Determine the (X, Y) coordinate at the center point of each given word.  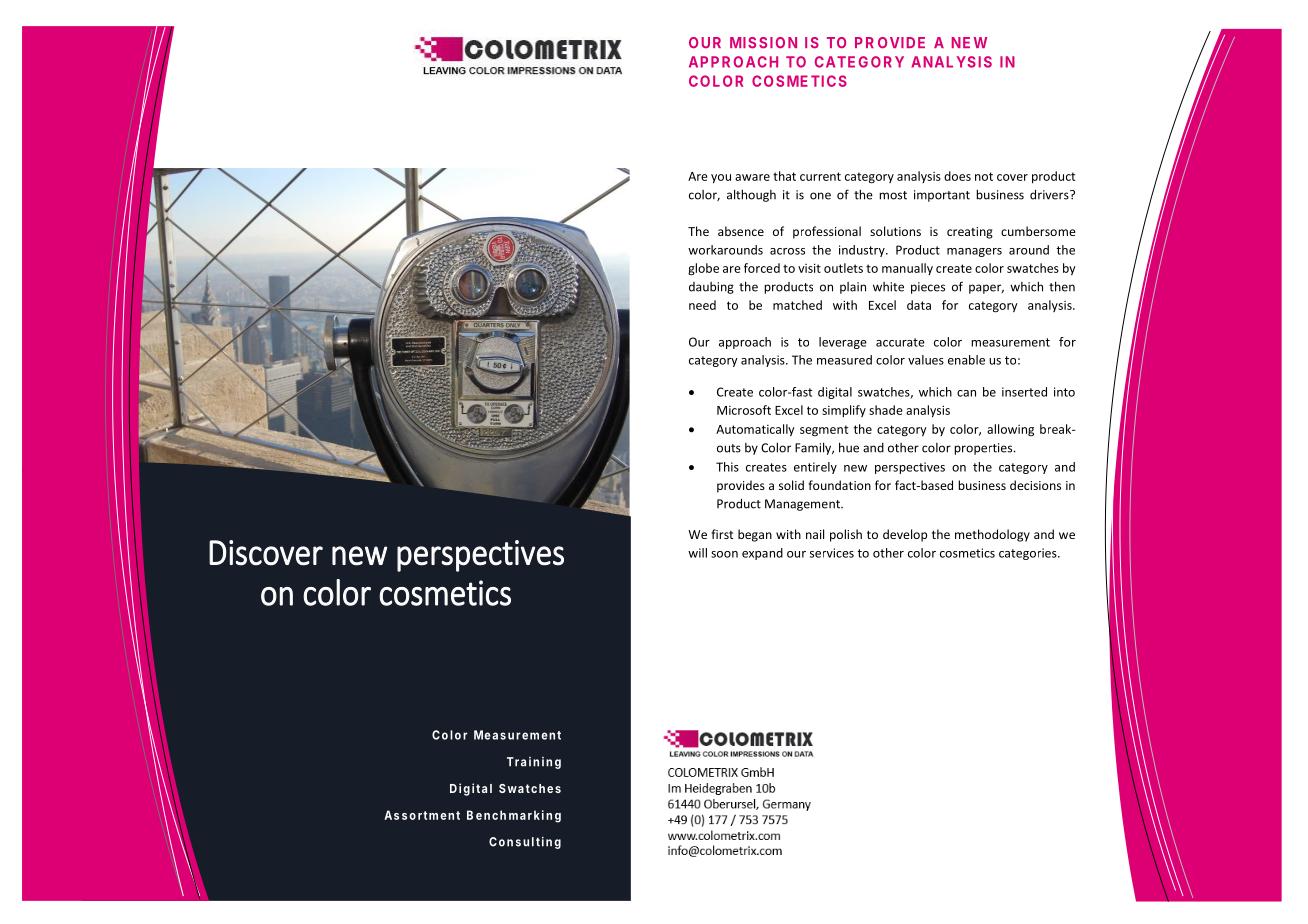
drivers (1050, 194)
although (751, 195)
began (755, 535)
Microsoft (744, 410)
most (893, 195)
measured (844, 360)
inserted (1024, 392)
